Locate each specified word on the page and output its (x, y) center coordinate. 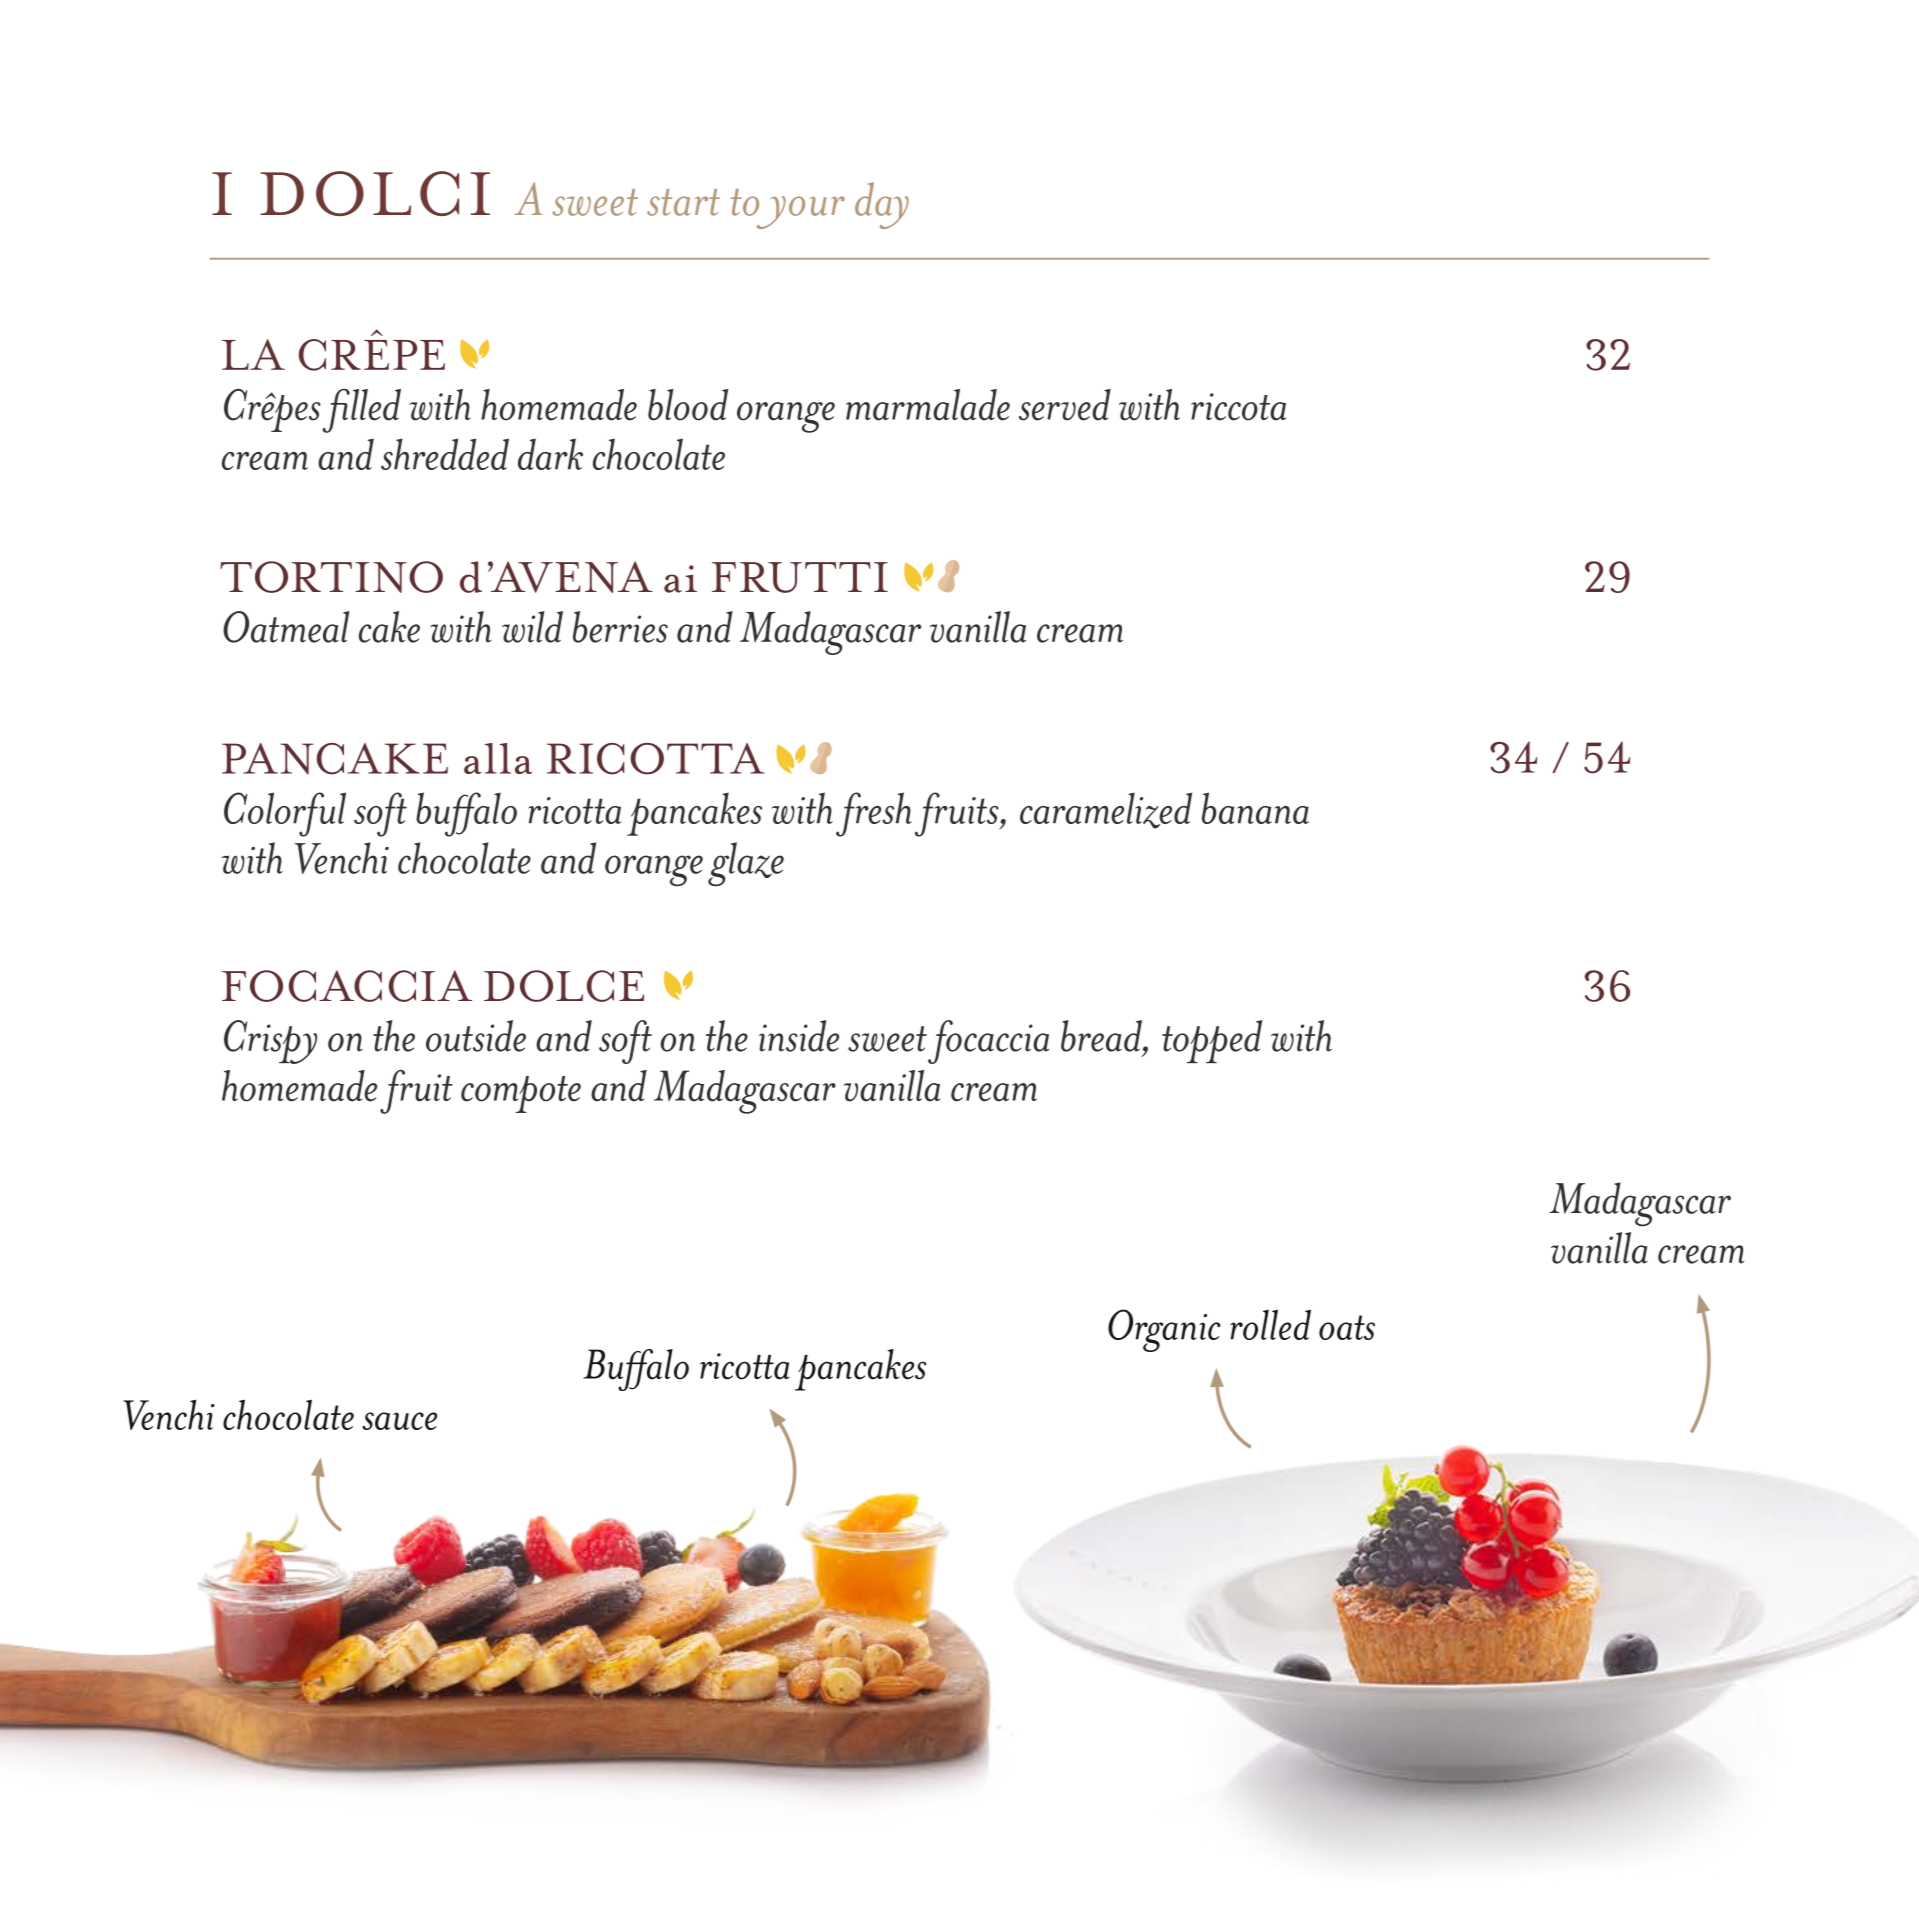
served (1065, 405)
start (683, 202)
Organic (1164, 1330)
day (882, 205)
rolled (1270, 1324)
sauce (399, 1421)
